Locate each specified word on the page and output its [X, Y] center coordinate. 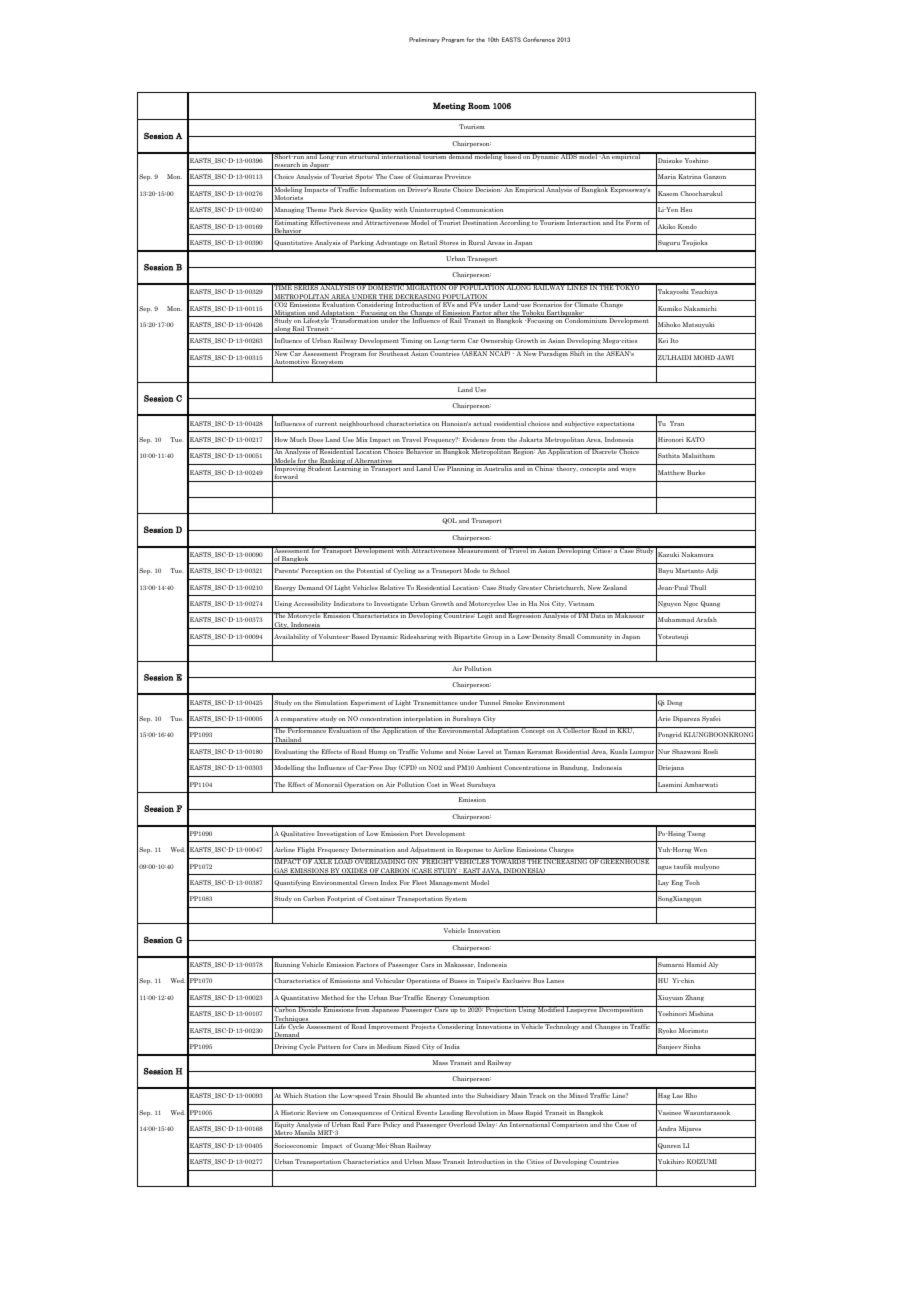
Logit [485, 616]
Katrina [689, 176]
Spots [364, 177]
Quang [710, 604]
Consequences [361, 1113]
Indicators [349, 603]
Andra [666, 1129]
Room [479, 105]
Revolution [482, 1112]
